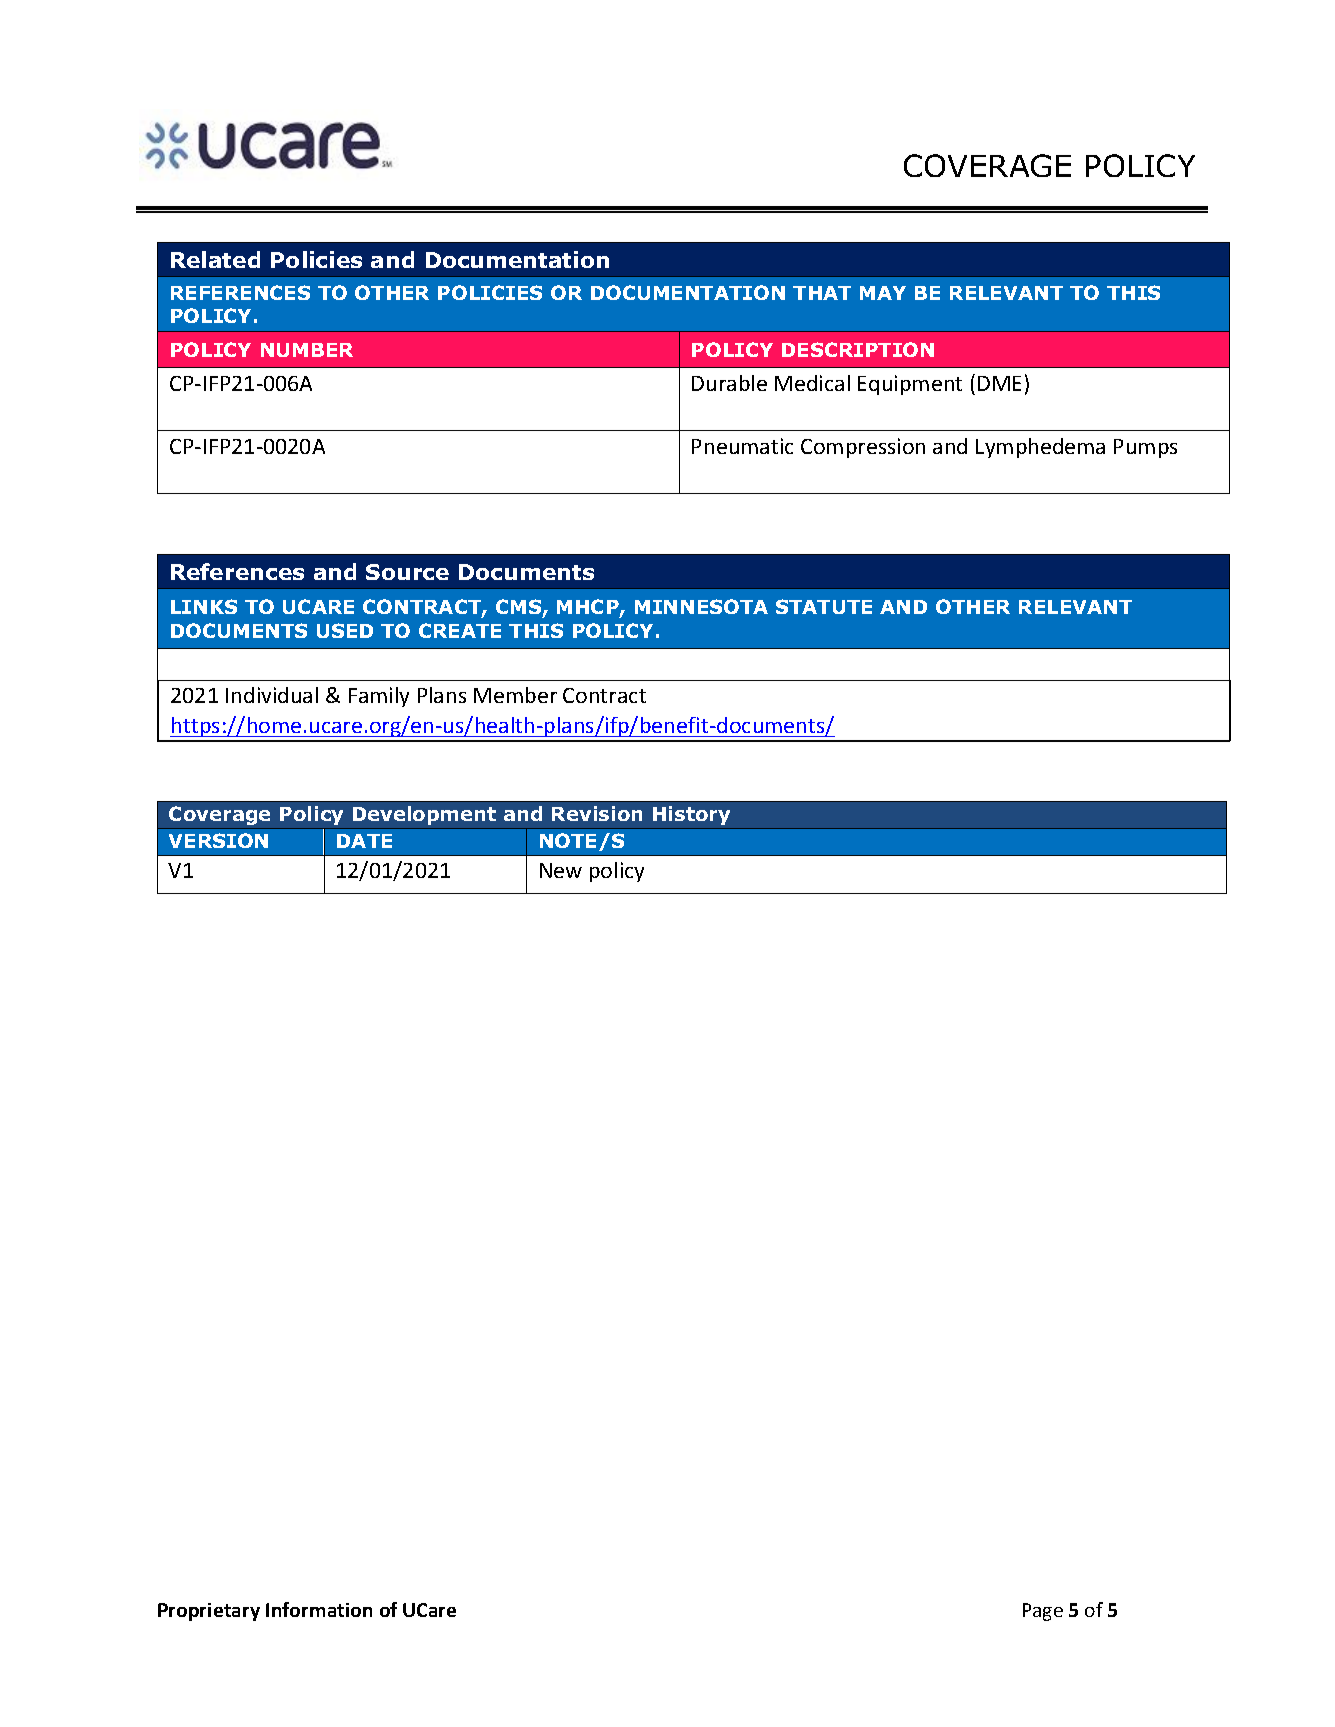  What do you see at coordinates (691, 815) in the screenshot?
I see `History` at bounding box center [691, 815].
